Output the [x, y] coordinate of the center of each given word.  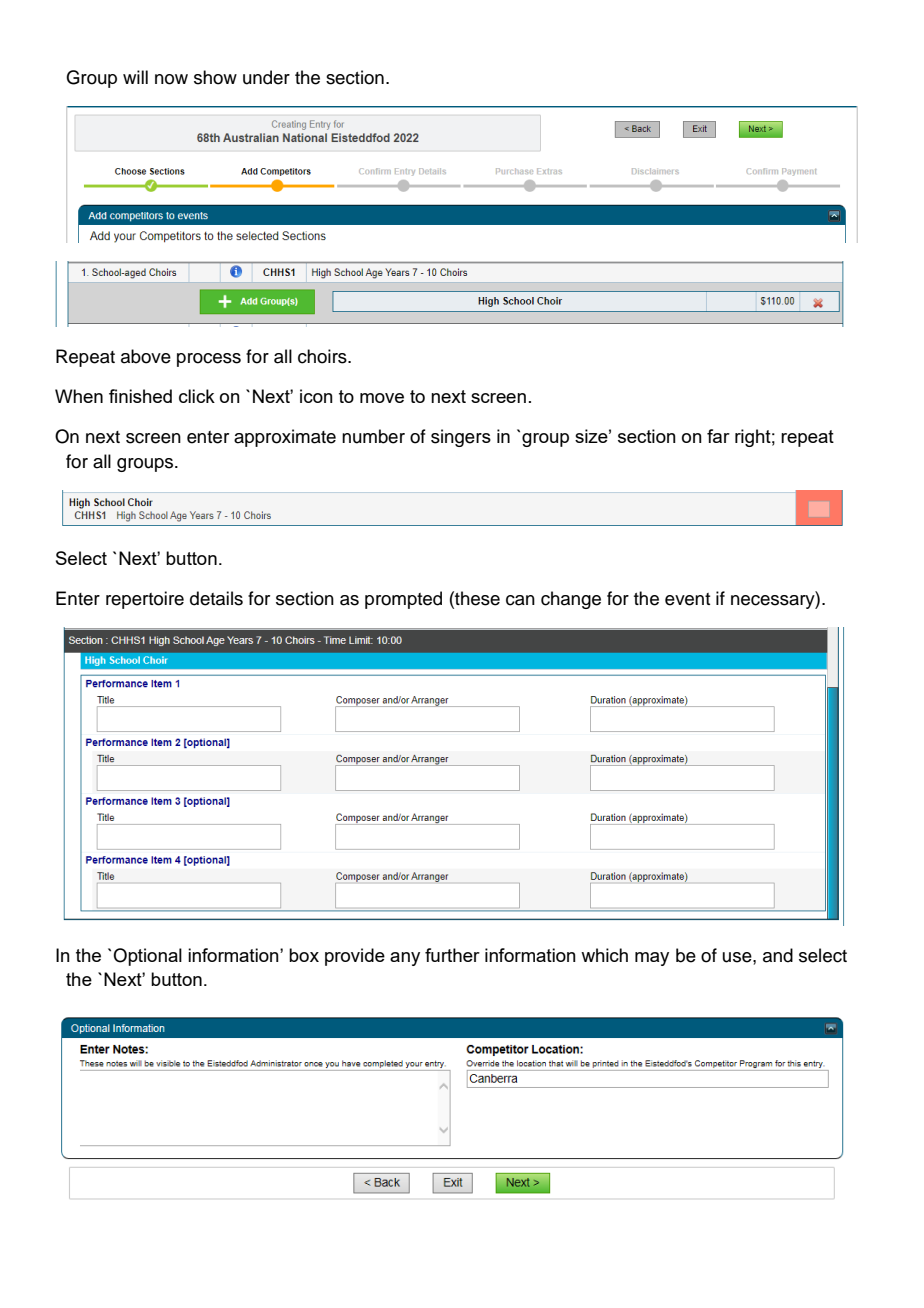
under [266, 77]
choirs [323, 356]
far [718, 436]
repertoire [145, 600]
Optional [147, 957]
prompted [403, 600]
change [571, 600]
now [171, 79]
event [687, 599]
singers [461, 438]
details [216, 598]
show [215, 77]
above [146, 356]
